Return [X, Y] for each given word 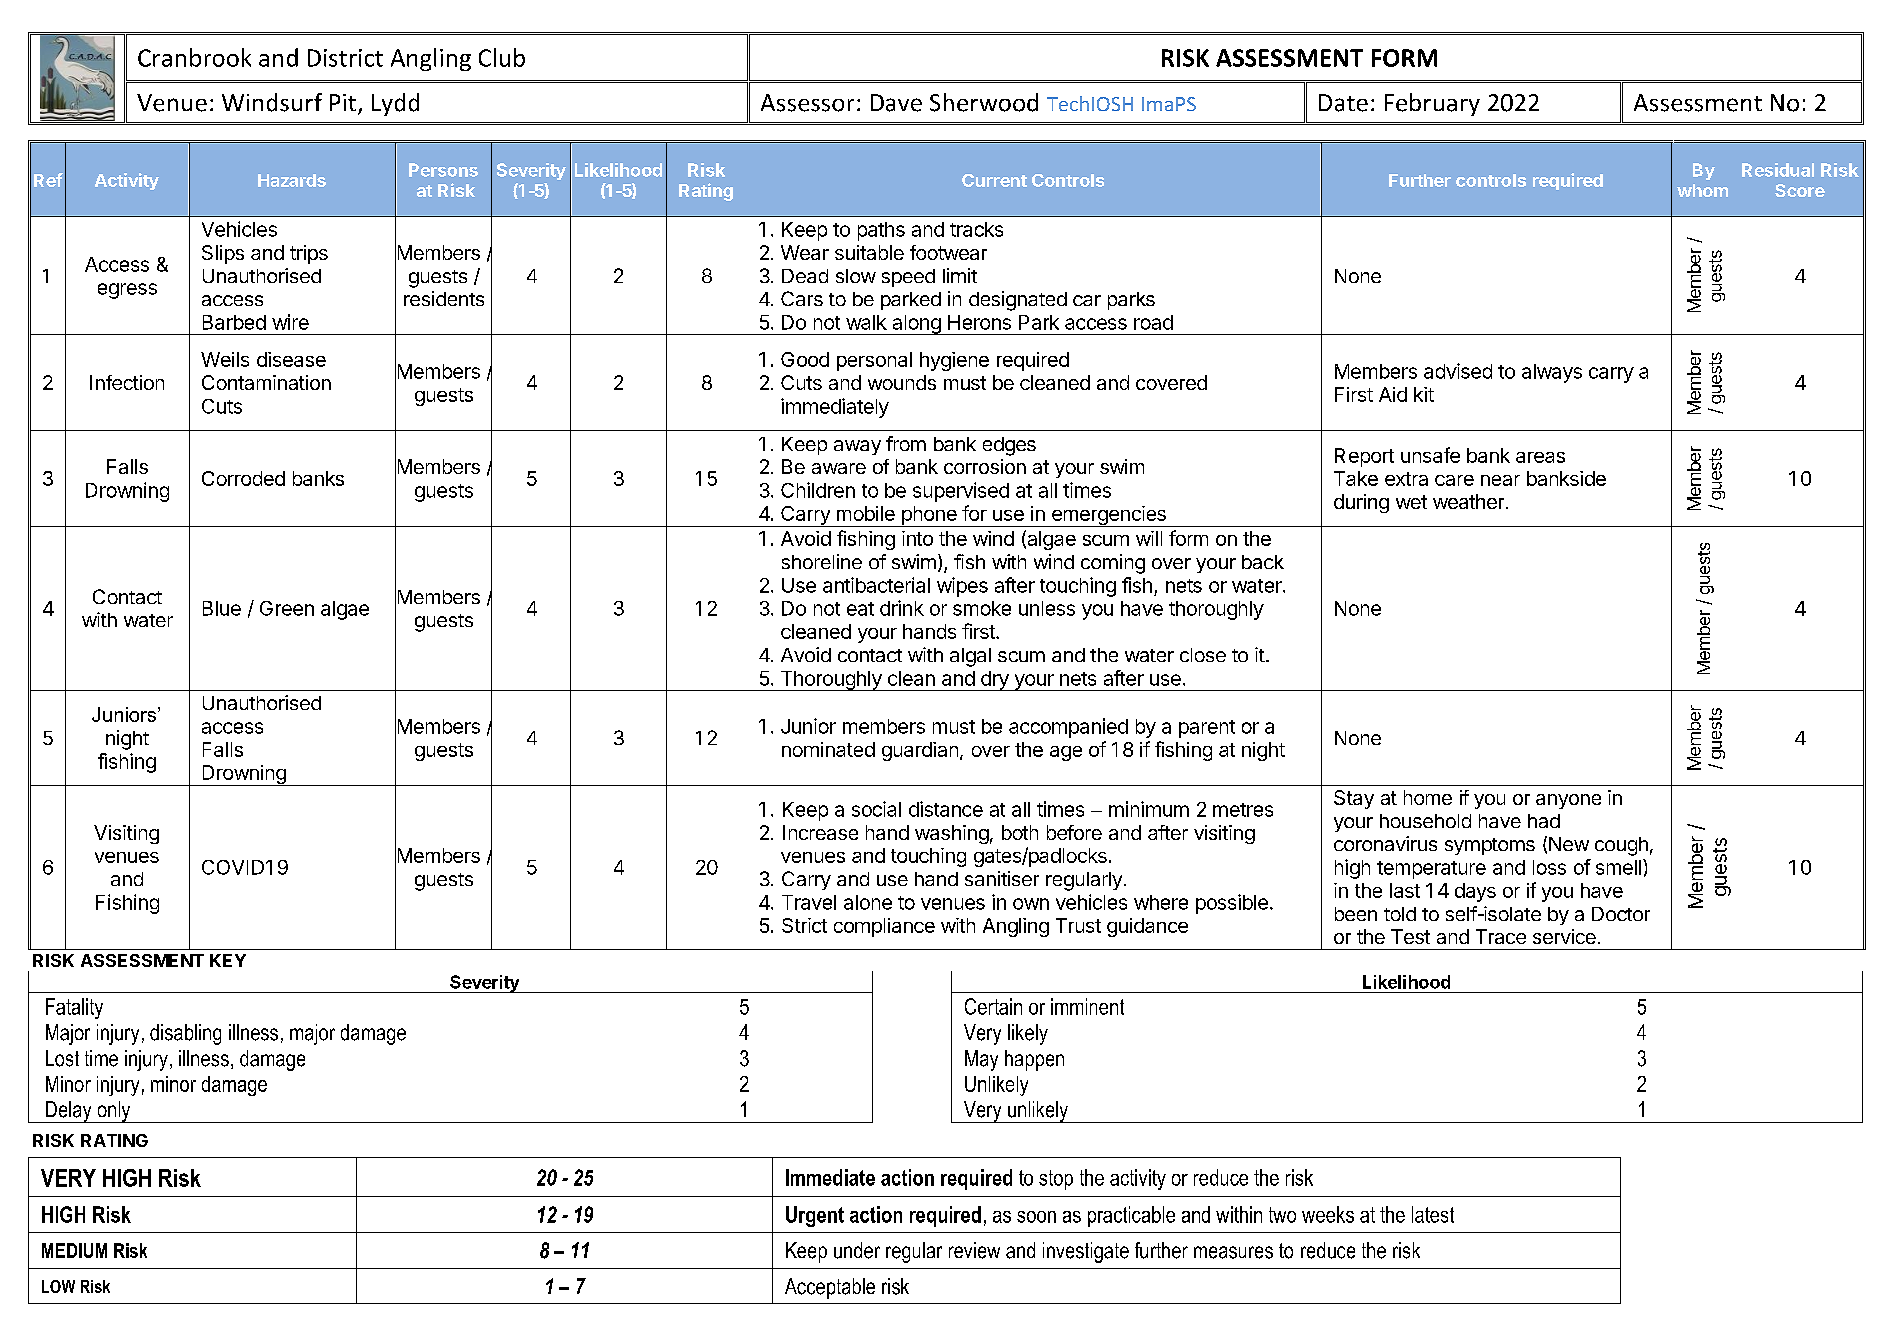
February [1432, 104]
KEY [228, 960]
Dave [896, 103]
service [1564, 936]
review [974, 1250]
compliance [884, 927]
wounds [902, 382]
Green [287, 608]
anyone [1568, 801]
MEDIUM [74, 1250]
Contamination [266, 382]
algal [970, 657]
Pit [343, 102]
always [1552, 373]
